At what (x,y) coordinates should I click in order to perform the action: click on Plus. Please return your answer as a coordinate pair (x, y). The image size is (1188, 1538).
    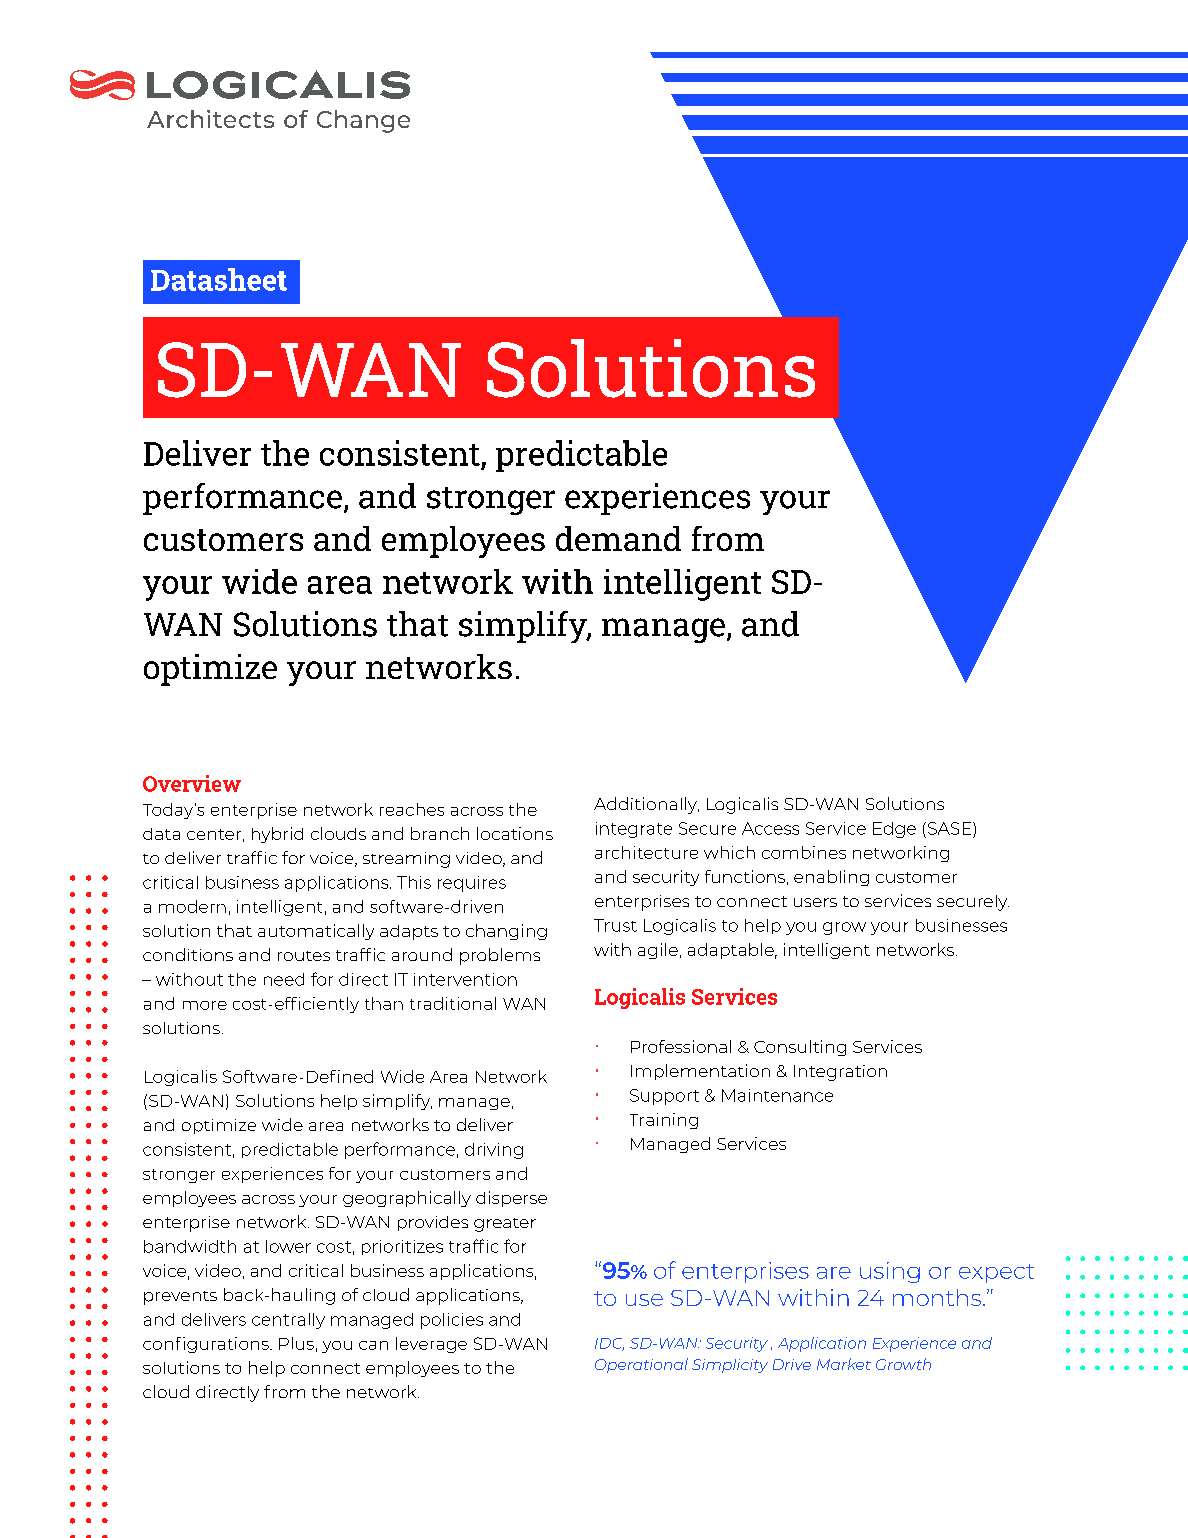
    Looking at the image, I should click on (296, 1343).
